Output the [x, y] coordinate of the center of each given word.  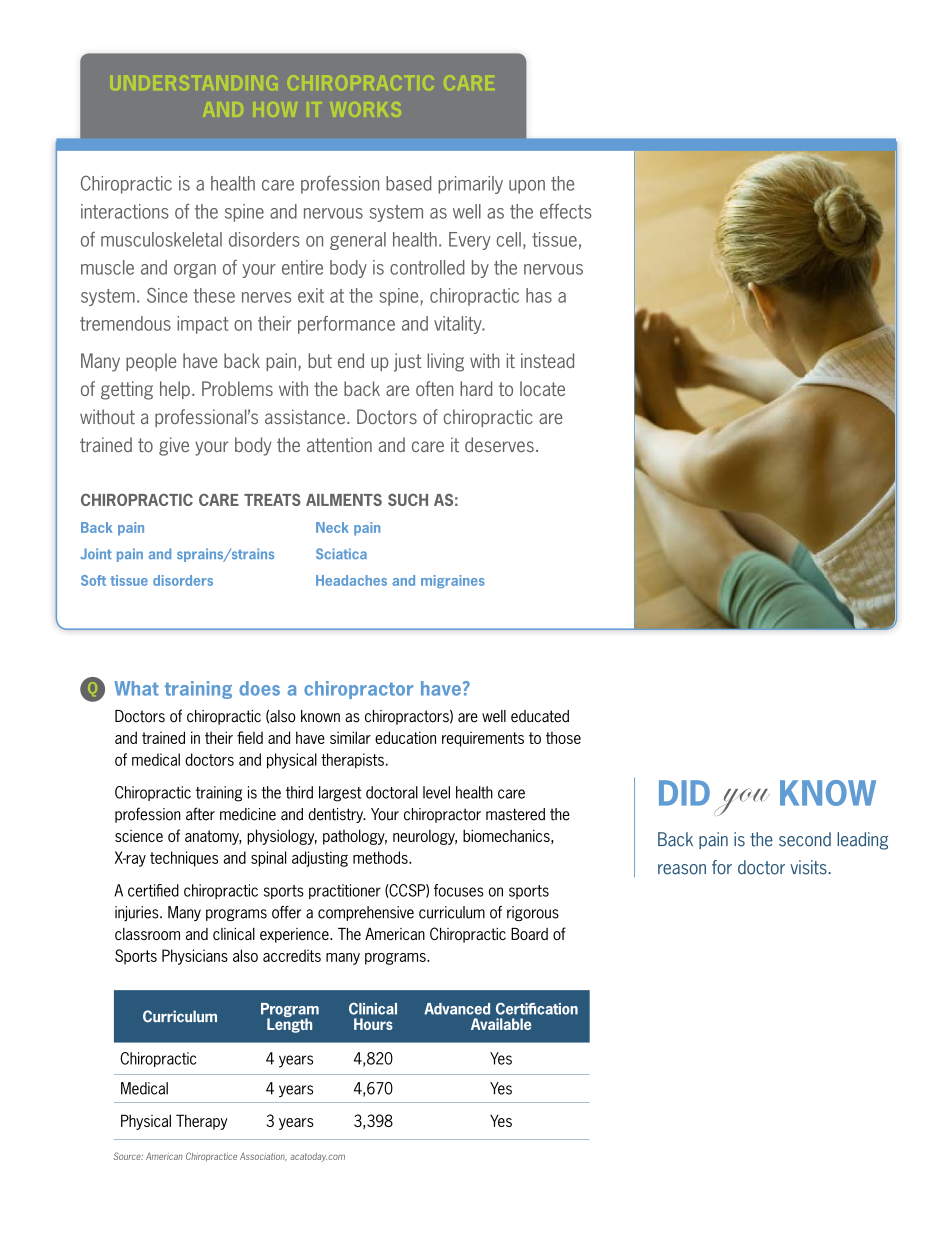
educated [540, 716]
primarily [470, 185]
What [136, 688]
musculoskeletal [161, 239]
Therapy [202, 1122]
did [684, 793]
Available [501, 1024]
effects [566, 211]
